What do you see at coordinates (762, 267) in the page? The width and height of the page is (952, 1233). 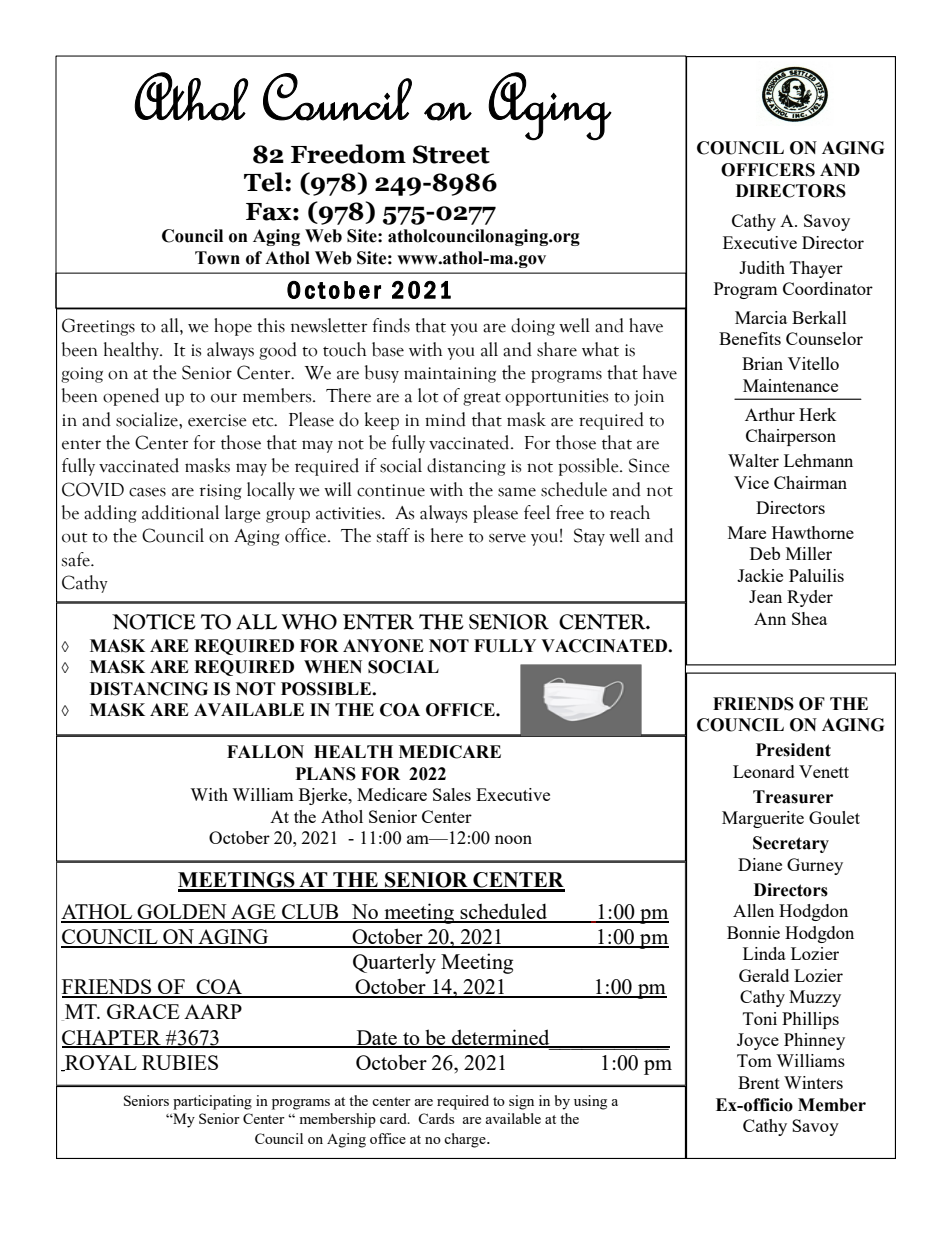 I see `Judith` at bounding box center [762, 267].
